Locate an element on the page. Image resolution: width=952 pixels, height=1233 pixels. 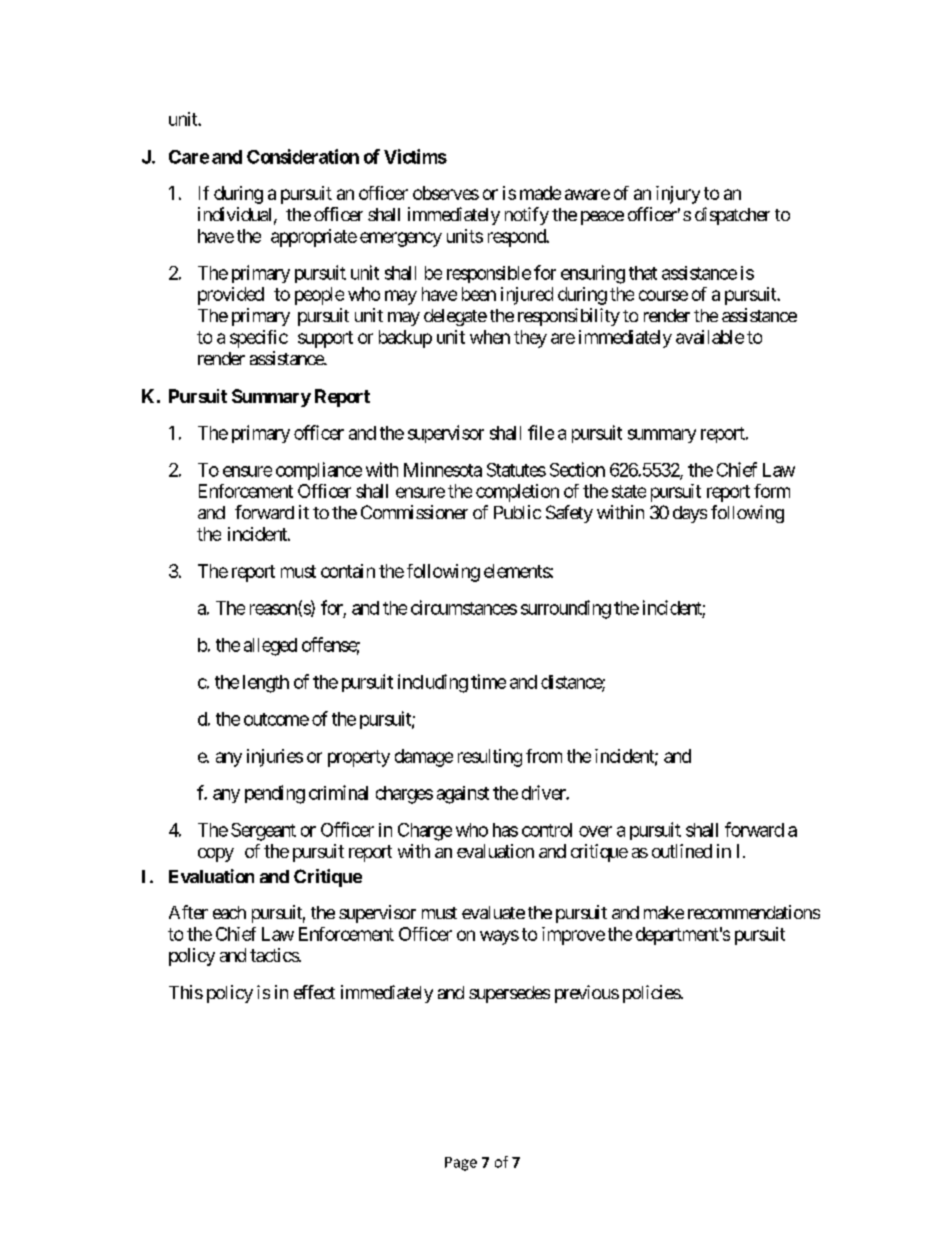
against is located at coordinates (463, 795).
